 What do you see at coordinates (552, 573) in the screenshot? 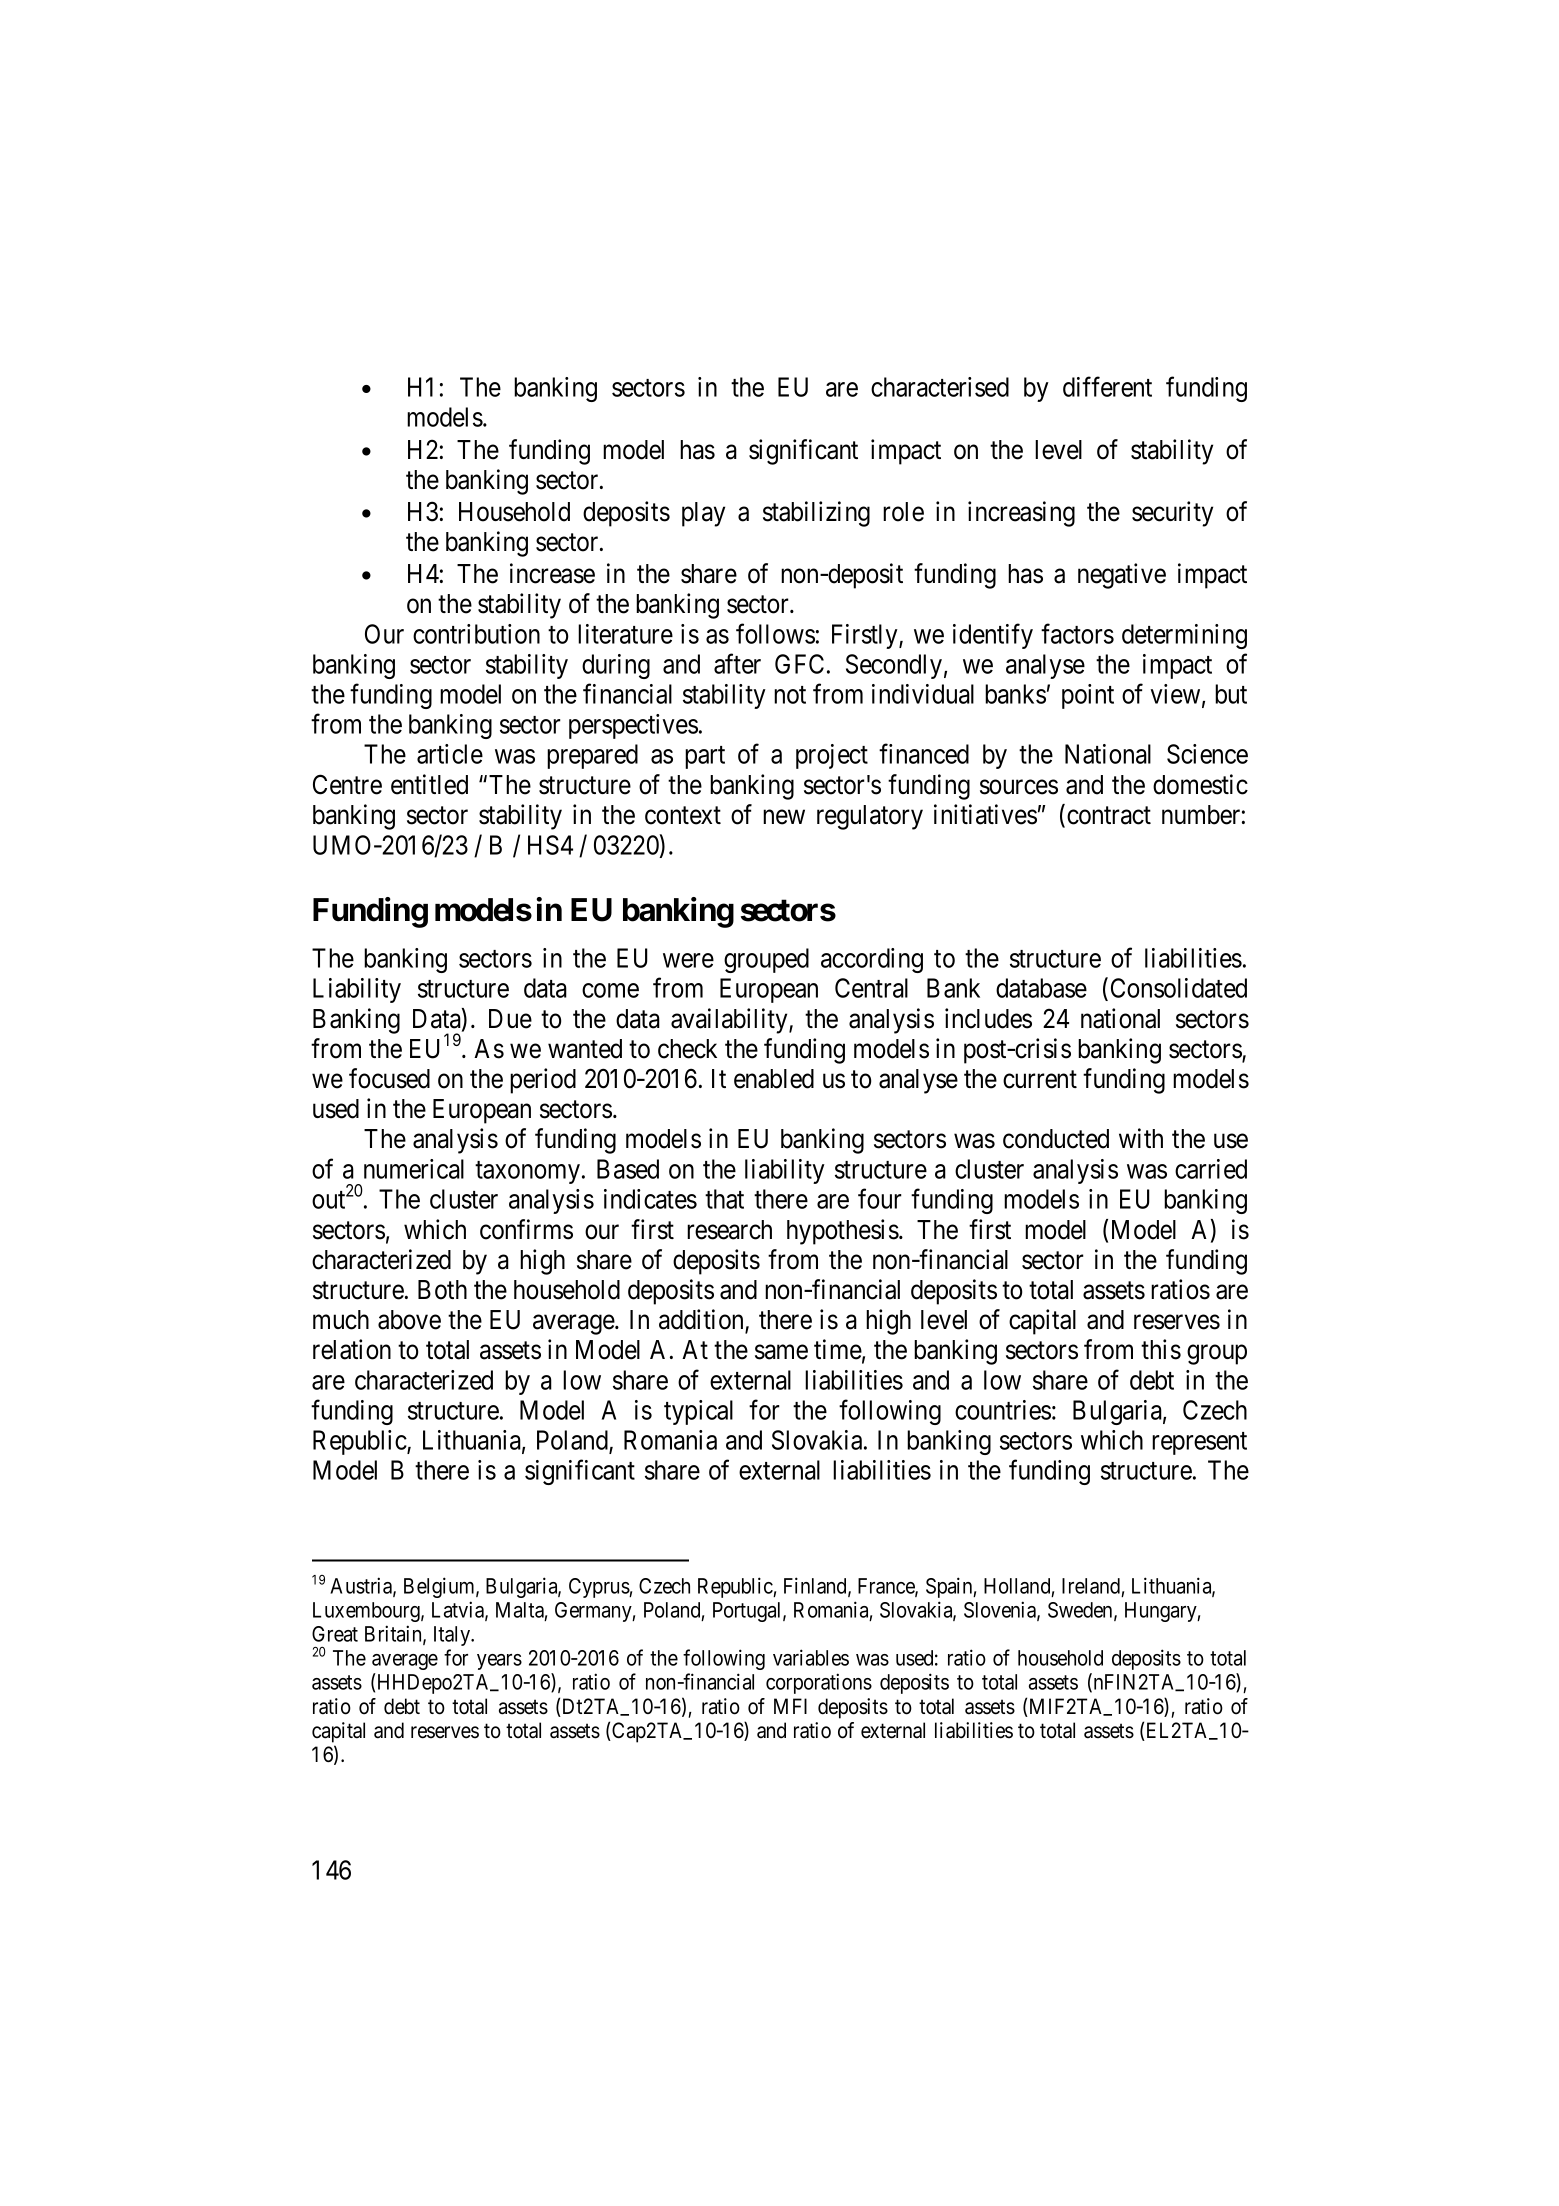
I see `increase` at bounding box center [552, 573].
